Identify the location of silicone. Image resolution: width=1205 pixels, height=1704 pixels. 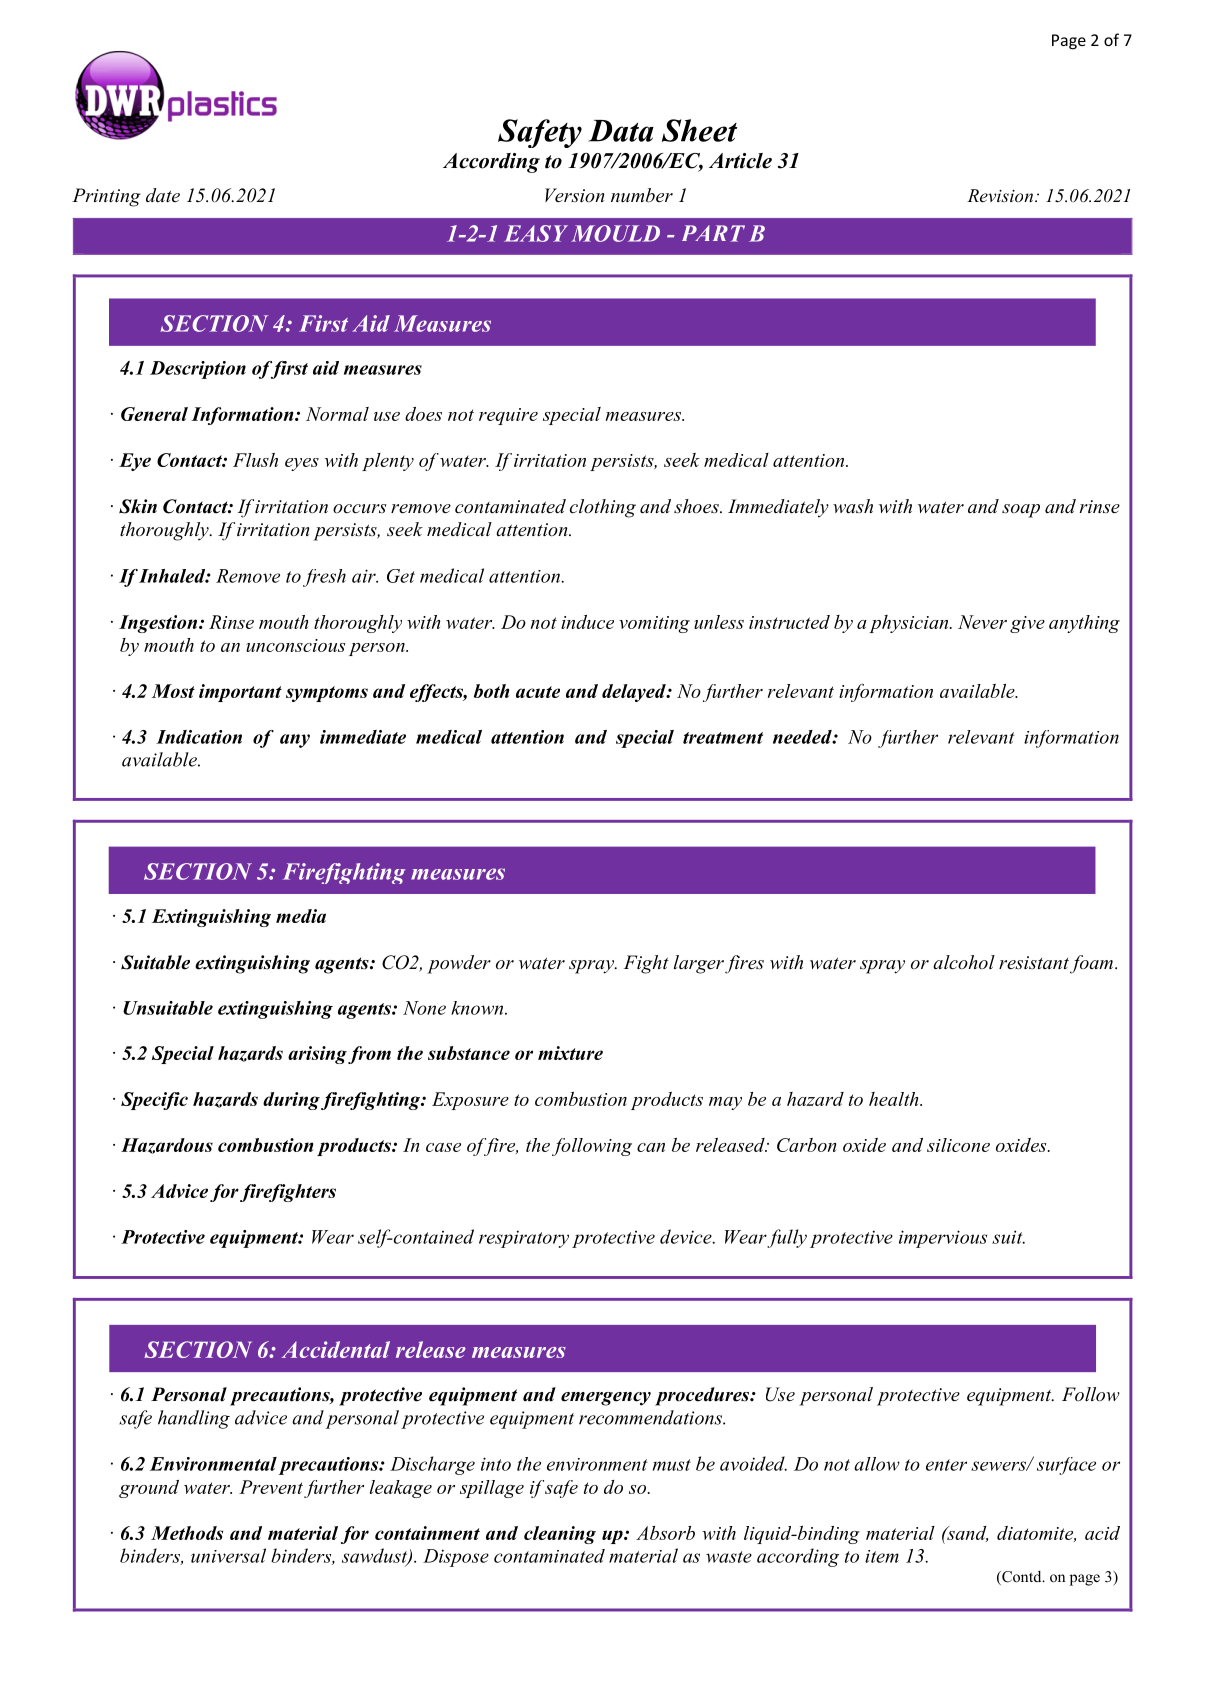
(958, 1145).
